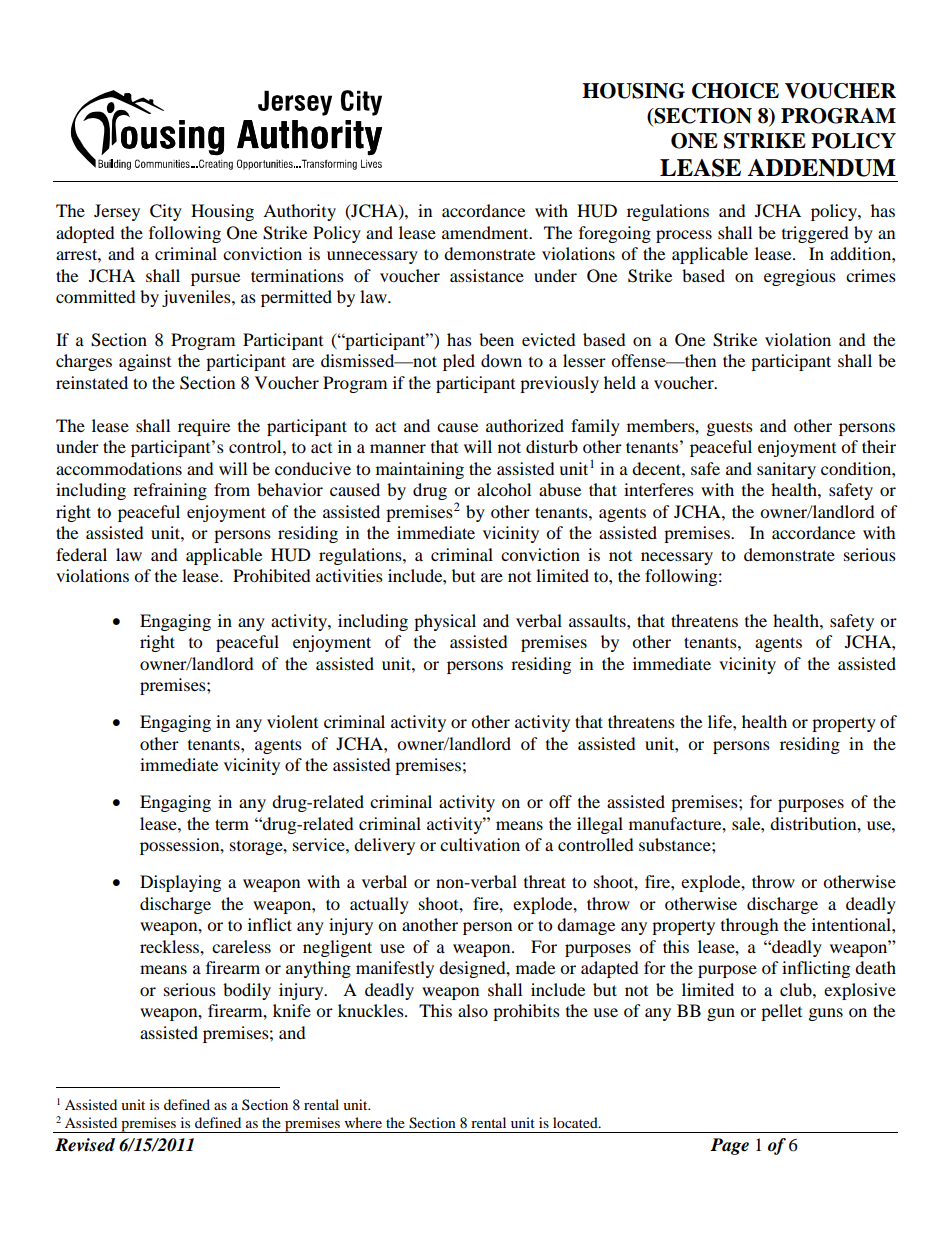  Describe the element at coordinates (598, 620) in the screenshot. I see `assaults` at that location.
